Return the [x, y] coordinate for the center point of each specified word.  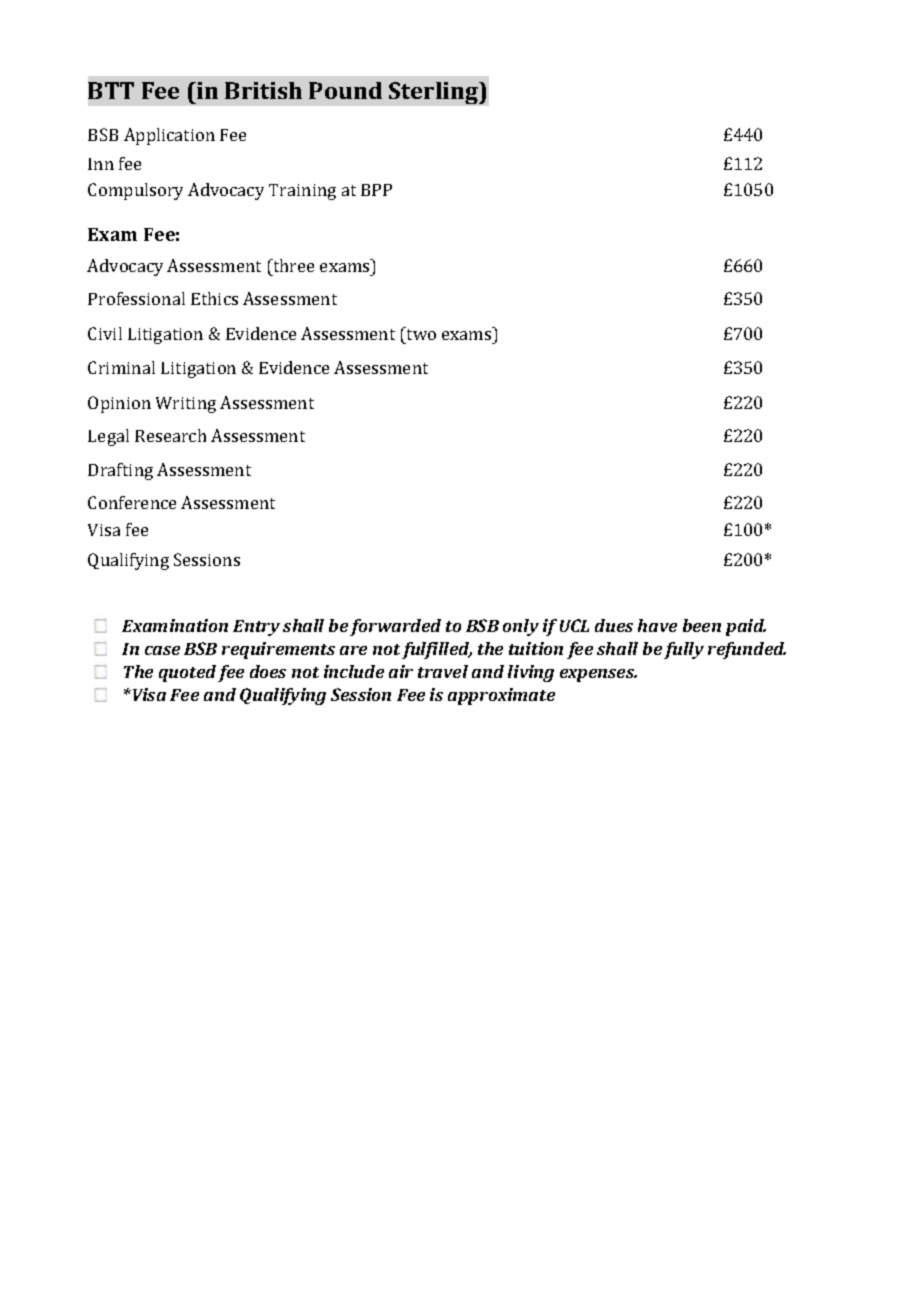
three [292, 265]
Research [170, 435]
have [657, 625]
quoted [187, 673]
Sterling [435, 93]
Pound [345, 90]
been [702, 625]
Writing [186, 405]
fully [684, 650]
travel [443, 671]
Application [169, 136]
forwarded [395, 627]
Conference [132, 502]
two [420, 333]
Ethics [214, 298]
